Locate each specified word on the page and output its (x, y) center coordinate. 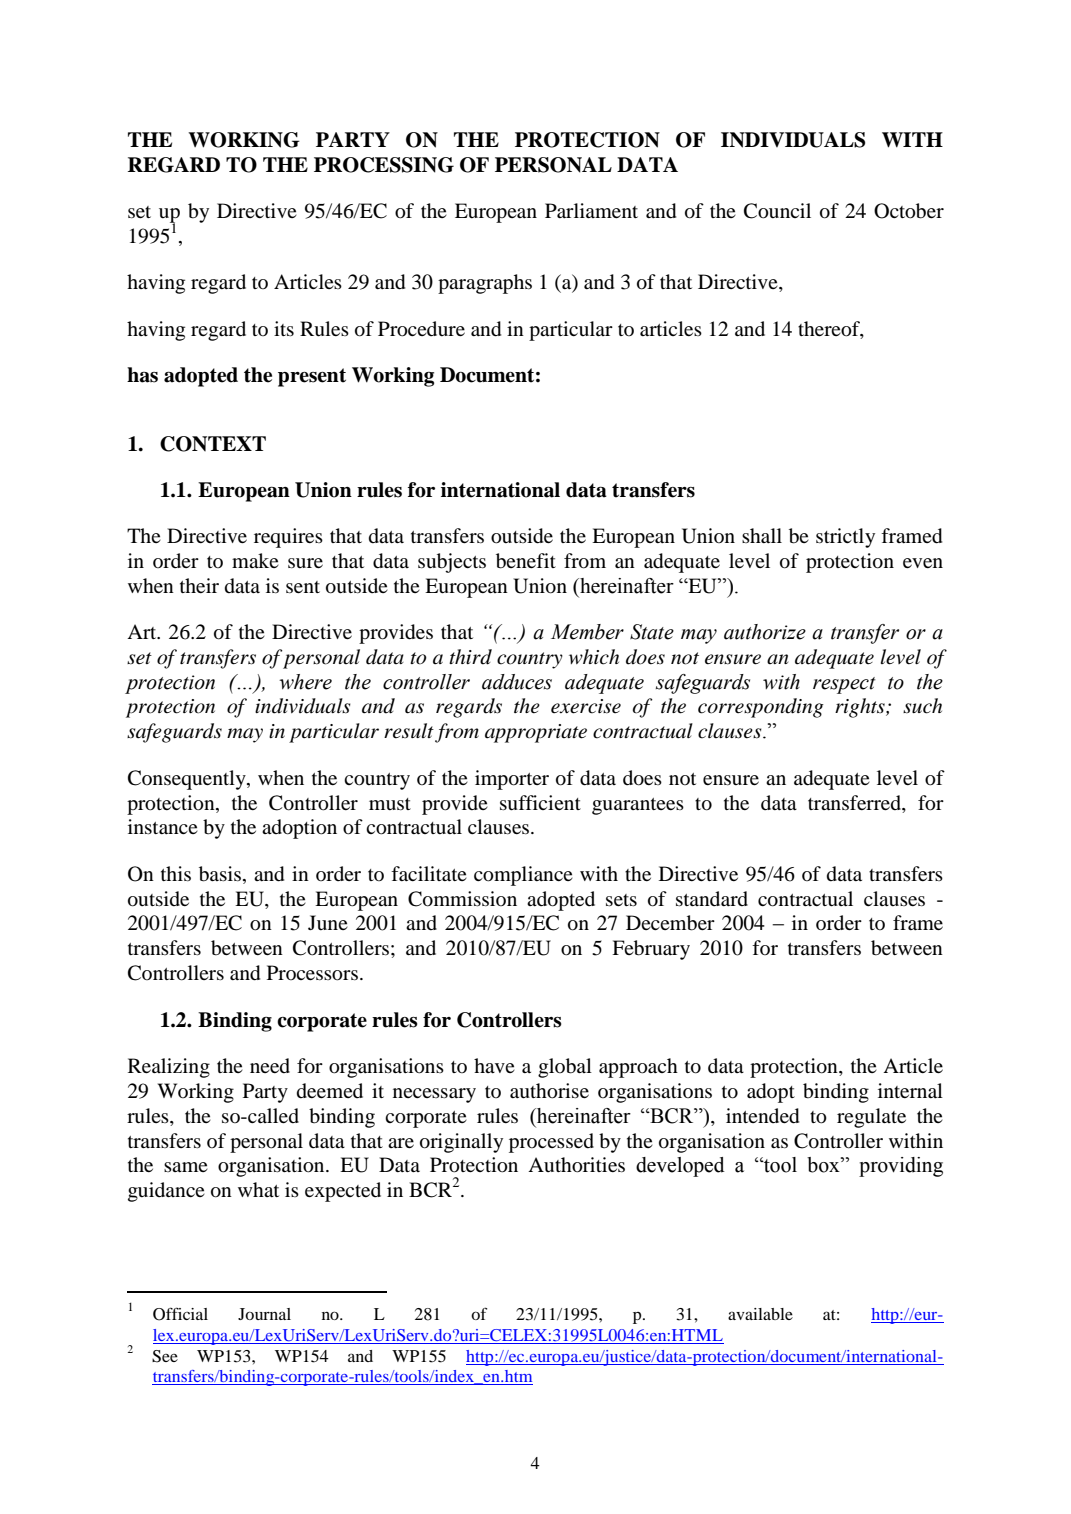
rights (861, 708)
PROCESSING (384, 165)
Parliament (591, 210)
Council (777, 211)
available (760, 1314)
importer (512, 780)
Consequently (188, 780)
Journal (264, 1314)
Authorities (576, 1165)
